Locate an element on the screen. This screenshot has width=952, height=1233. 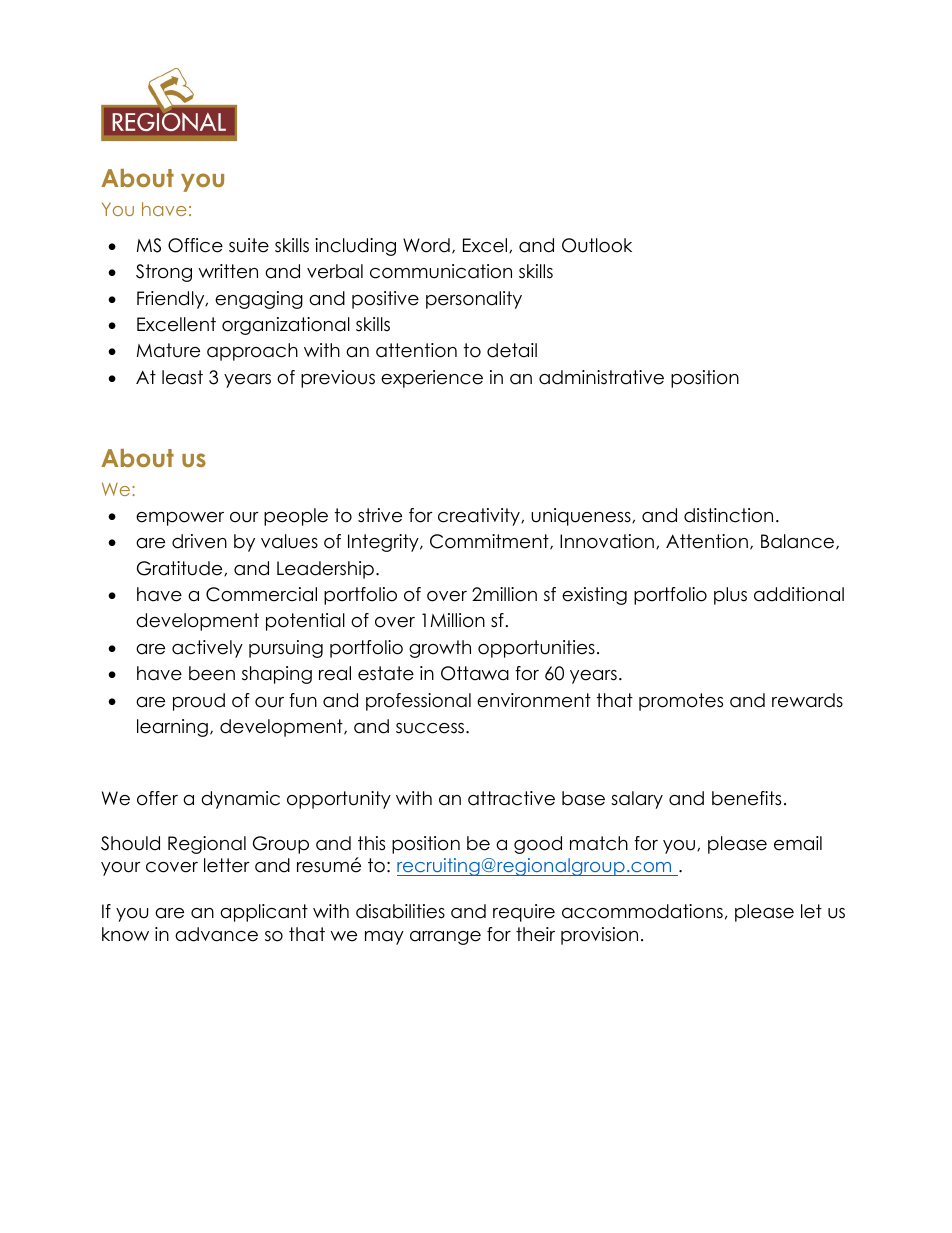
Commitment is located at coordinates (490, 542).
